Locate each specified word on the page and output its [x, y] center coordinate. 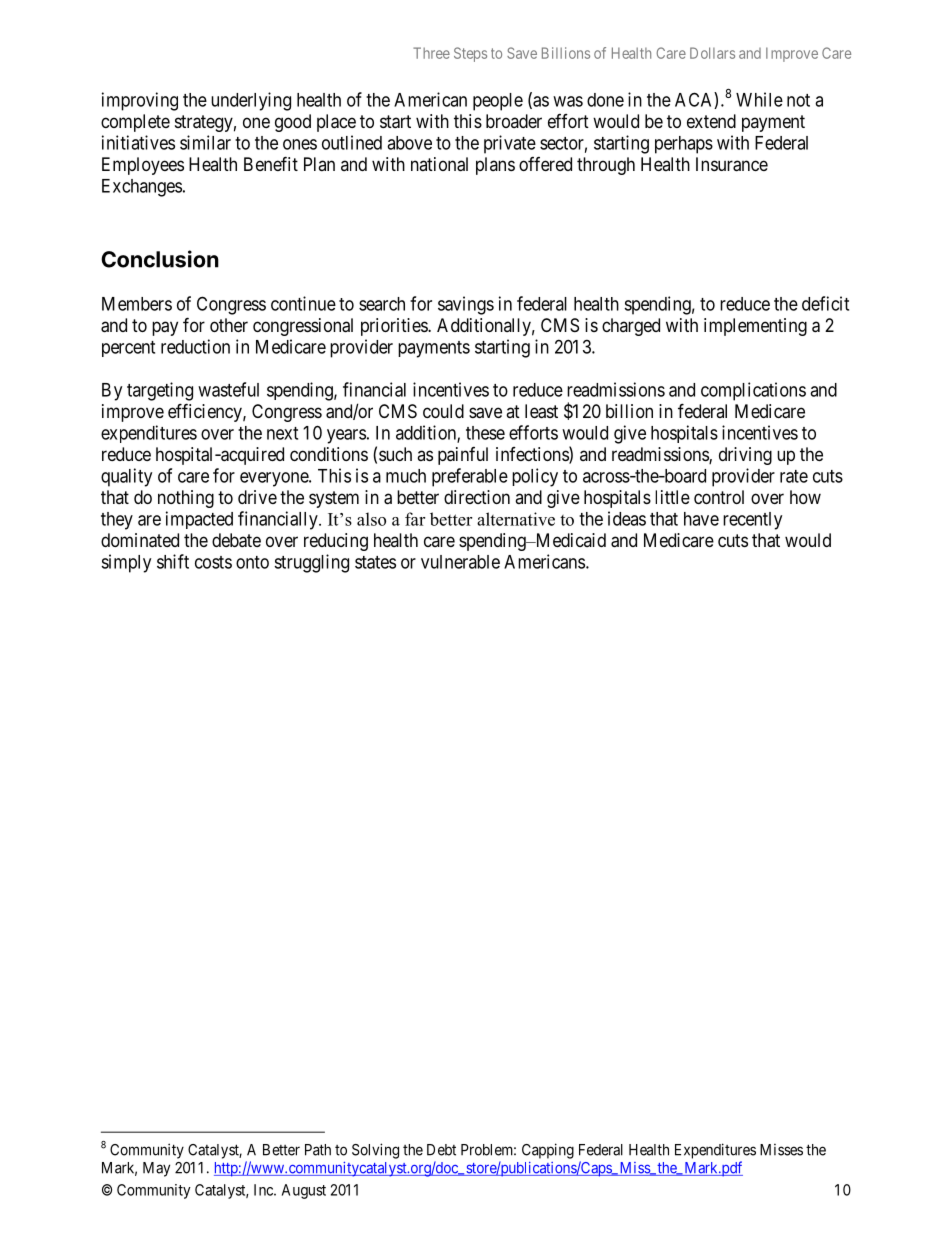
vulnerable [460, 562]
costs [213, 562]
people [498, 102]
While [759, 99]
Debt [441, 1150]
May [156, 1169]
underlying [251, 101]
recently [752, 521]
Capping [548, 1151]
